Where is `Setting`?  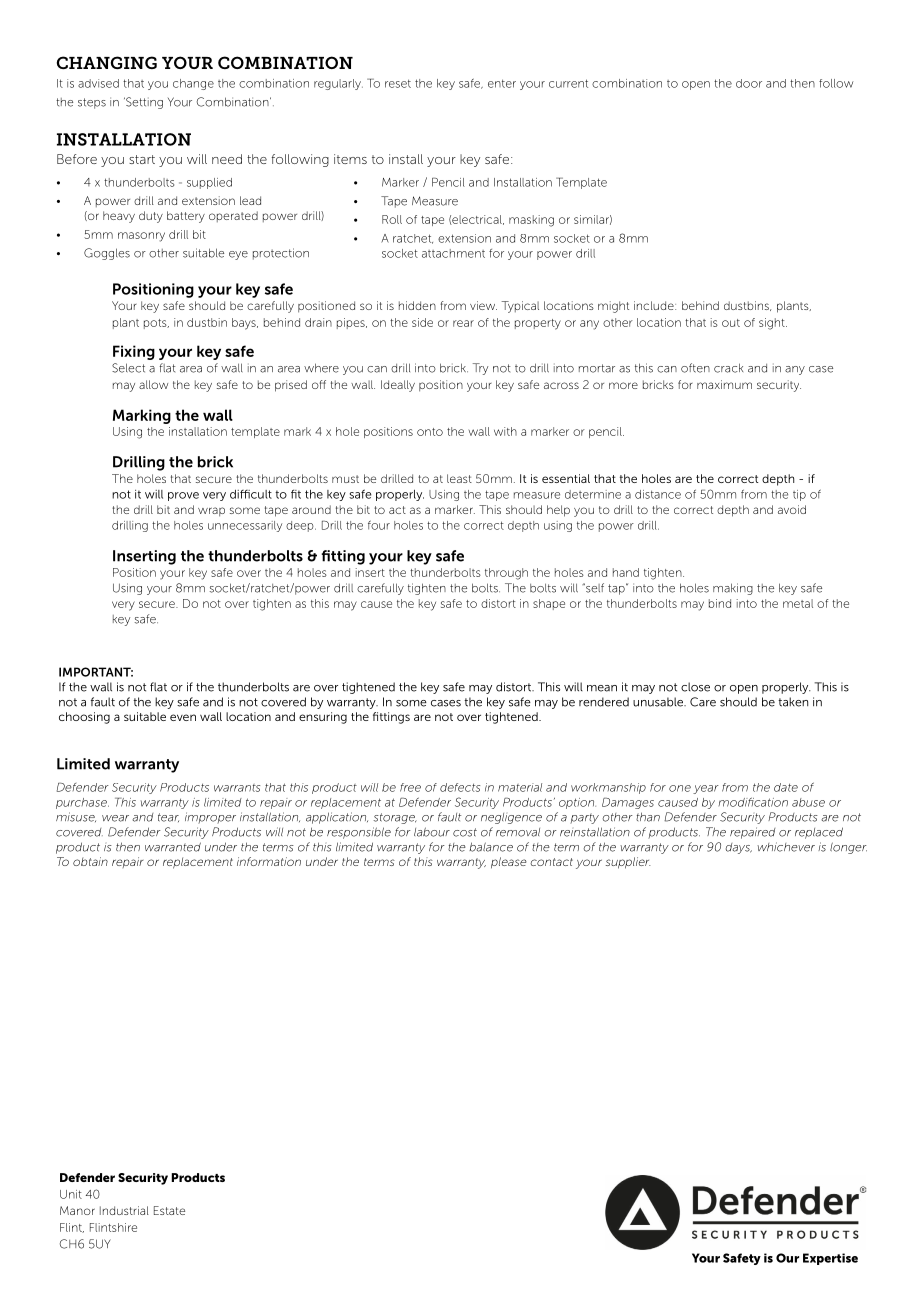
Setting is located at coordinates (143, 103).
